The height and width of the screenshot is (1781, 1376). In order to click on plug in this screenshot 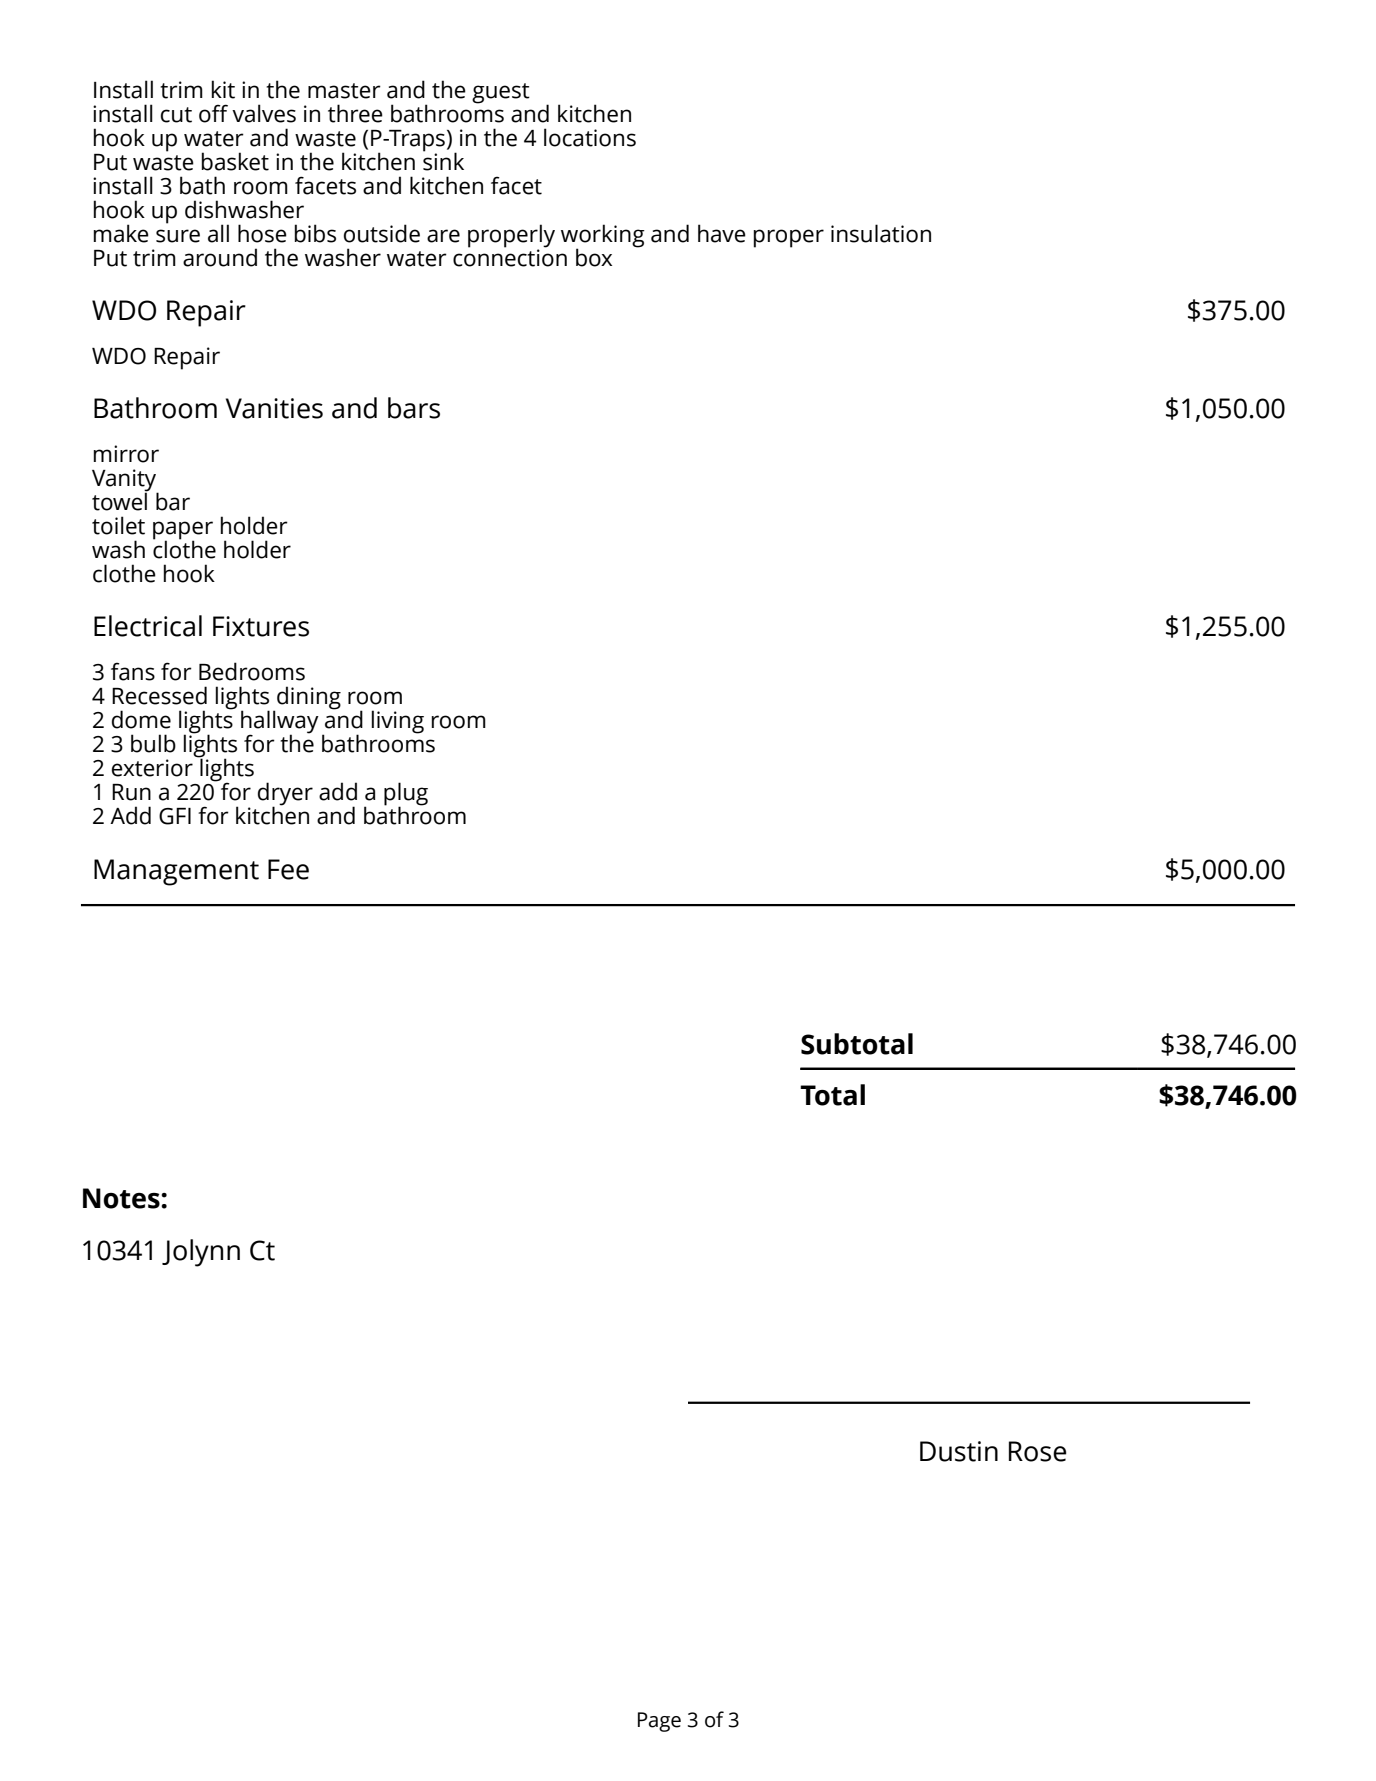, I will do `click(406, 795)`.
